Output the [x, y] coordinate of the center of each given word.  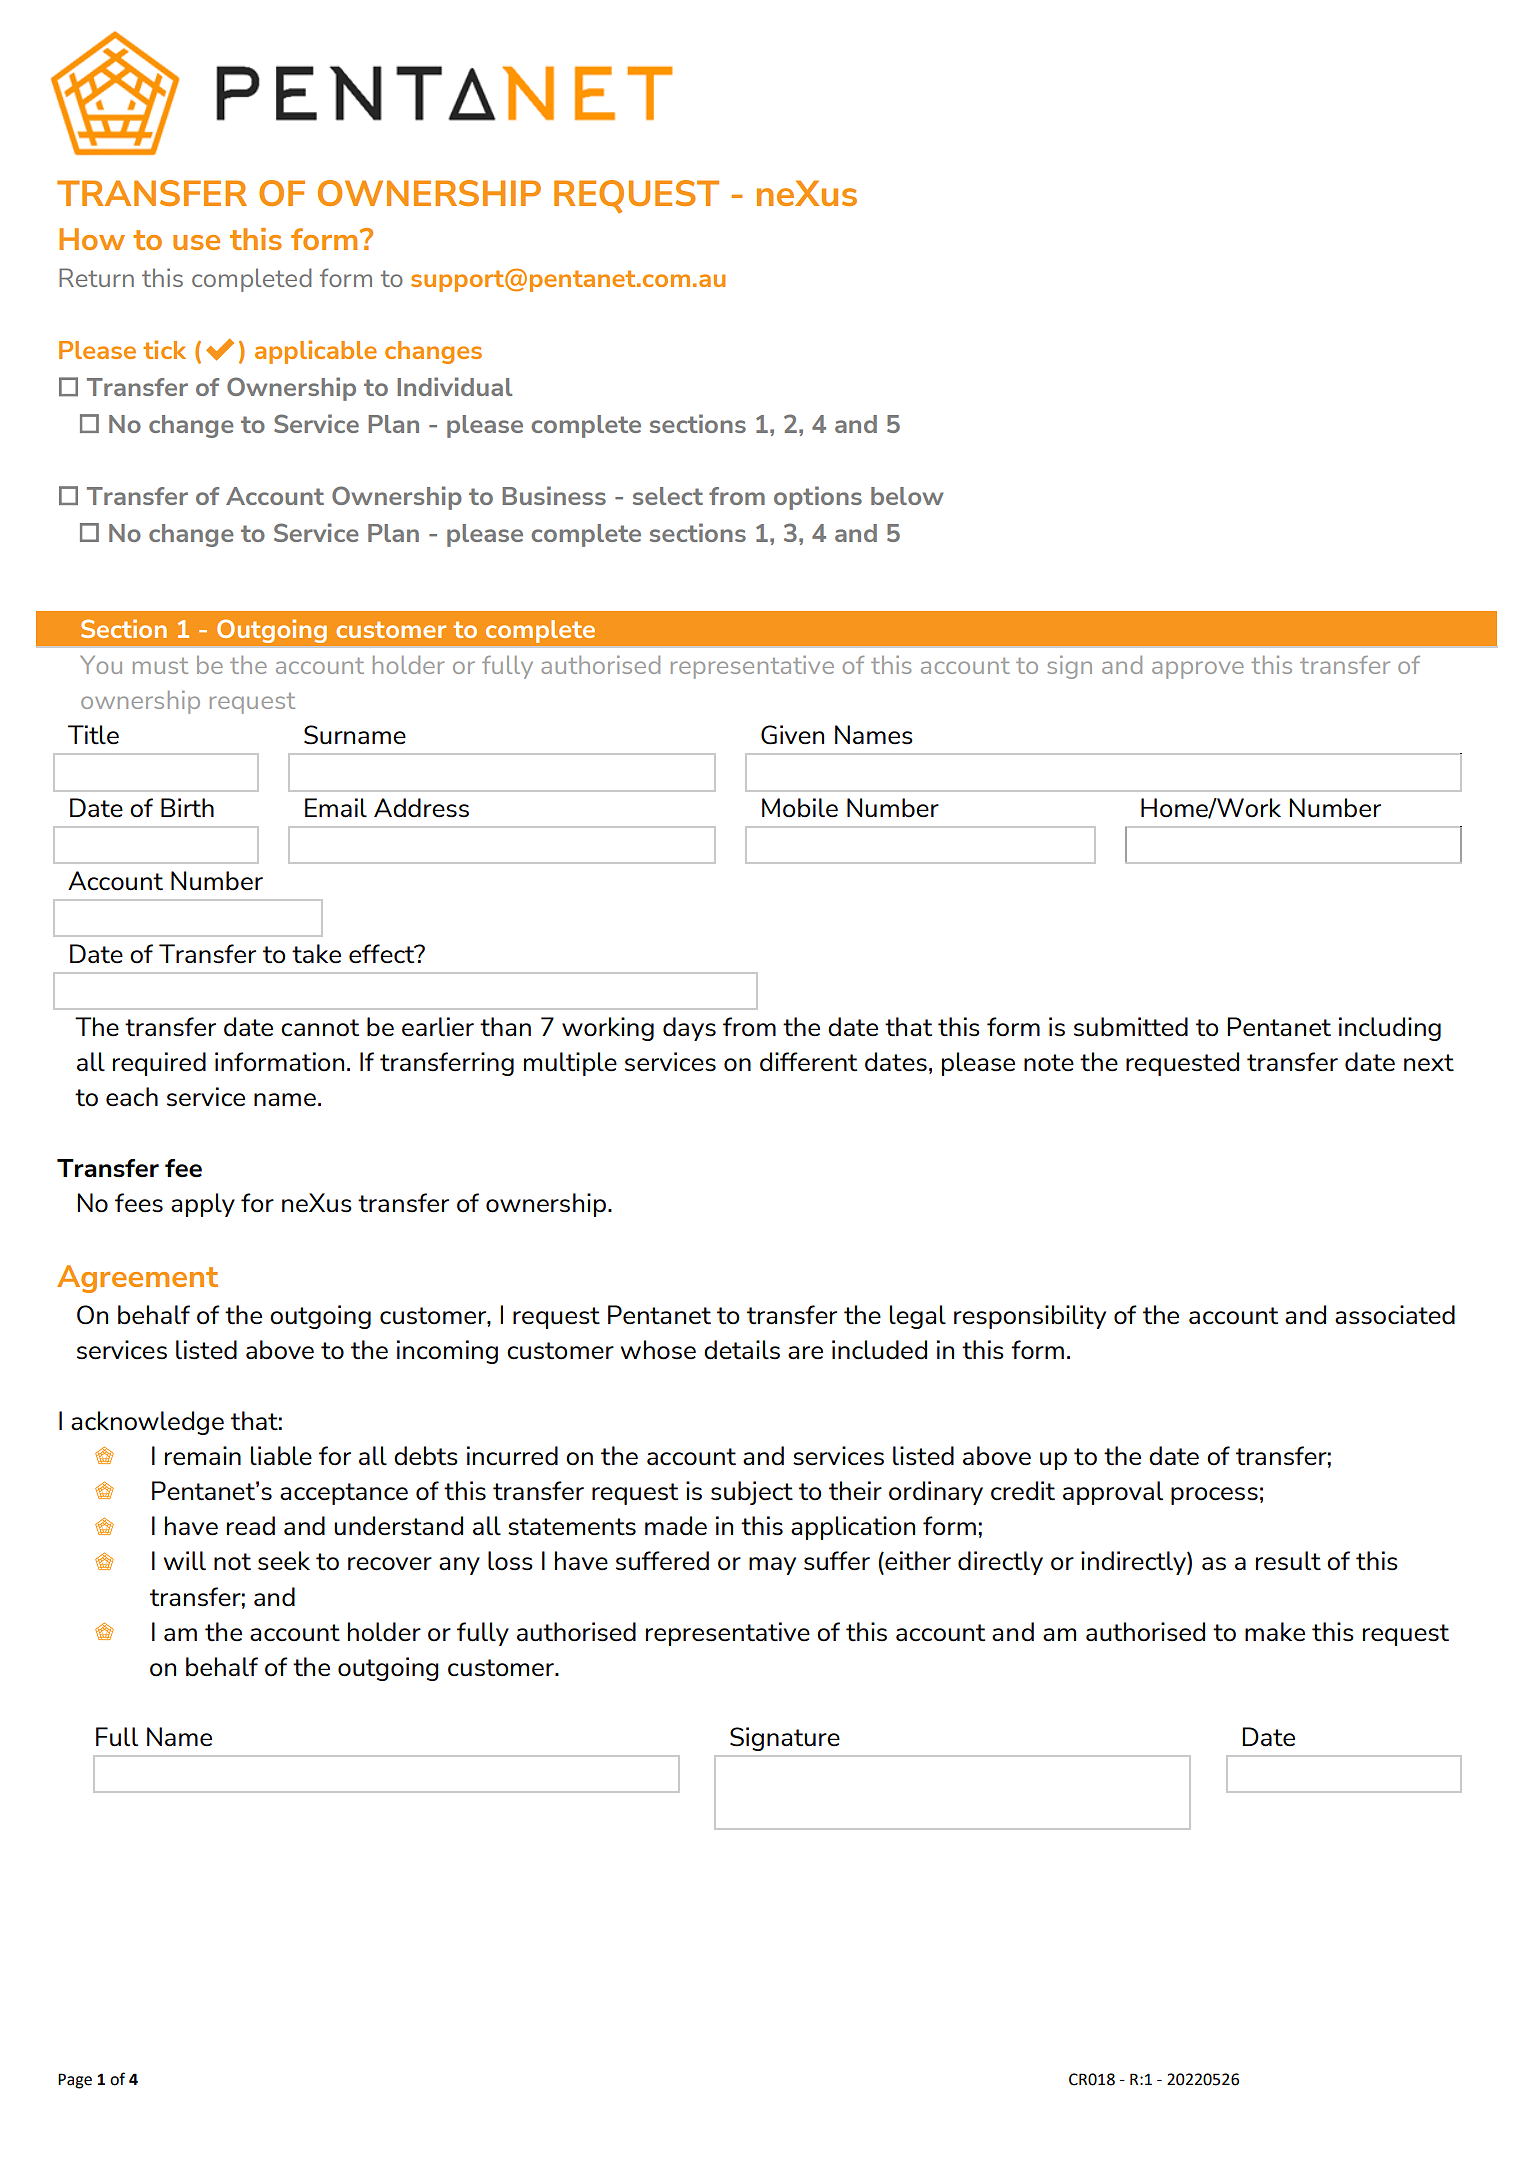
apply [203, 1205]
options [818, 498]
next [1429, 1063]
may [772, 1566]
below [907, 496]
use [196, 242]
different [808, 1062]
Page [75, 2081]
